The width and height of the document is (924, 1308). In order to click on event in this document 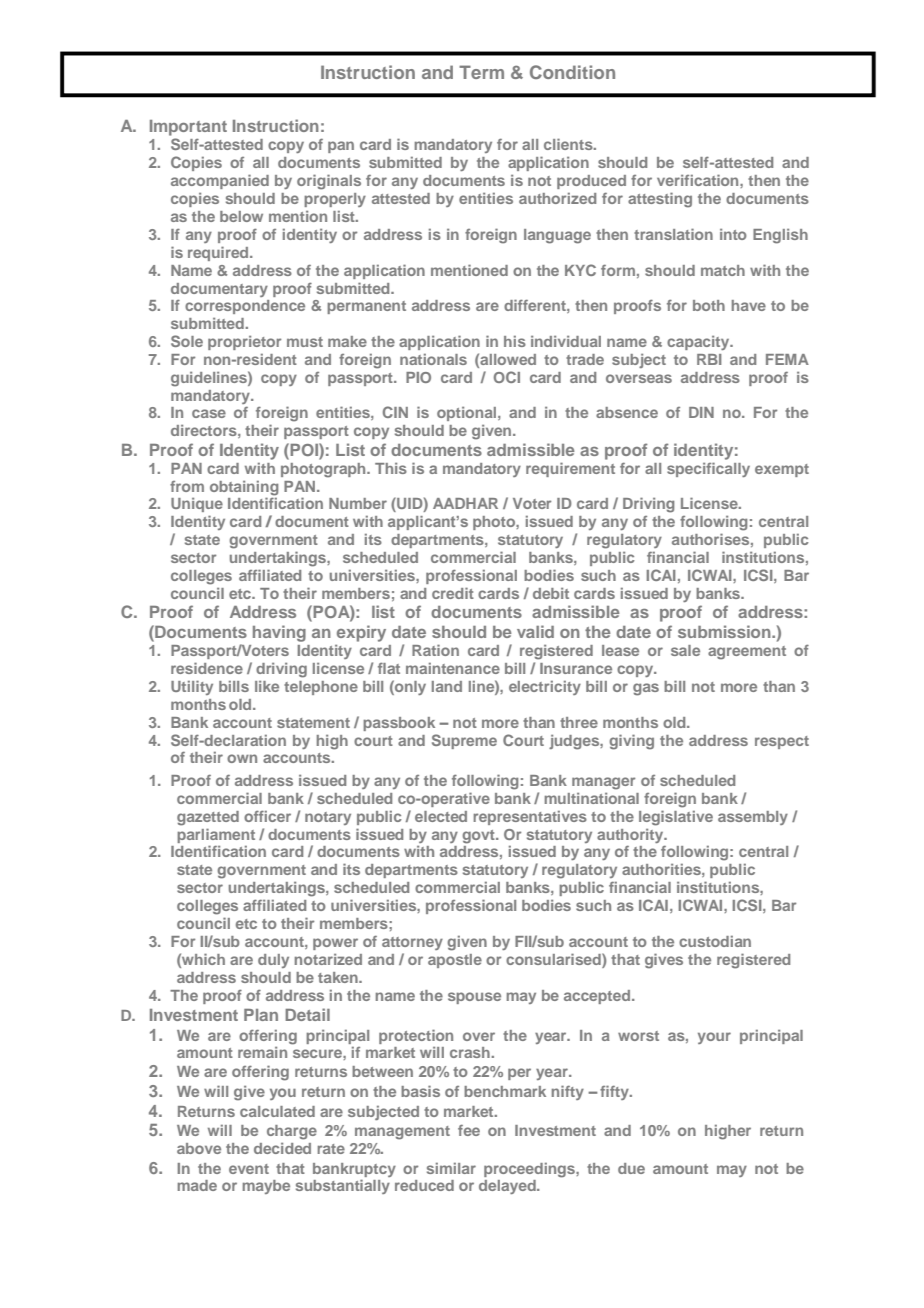, I will do `click(249, 1169)`.
